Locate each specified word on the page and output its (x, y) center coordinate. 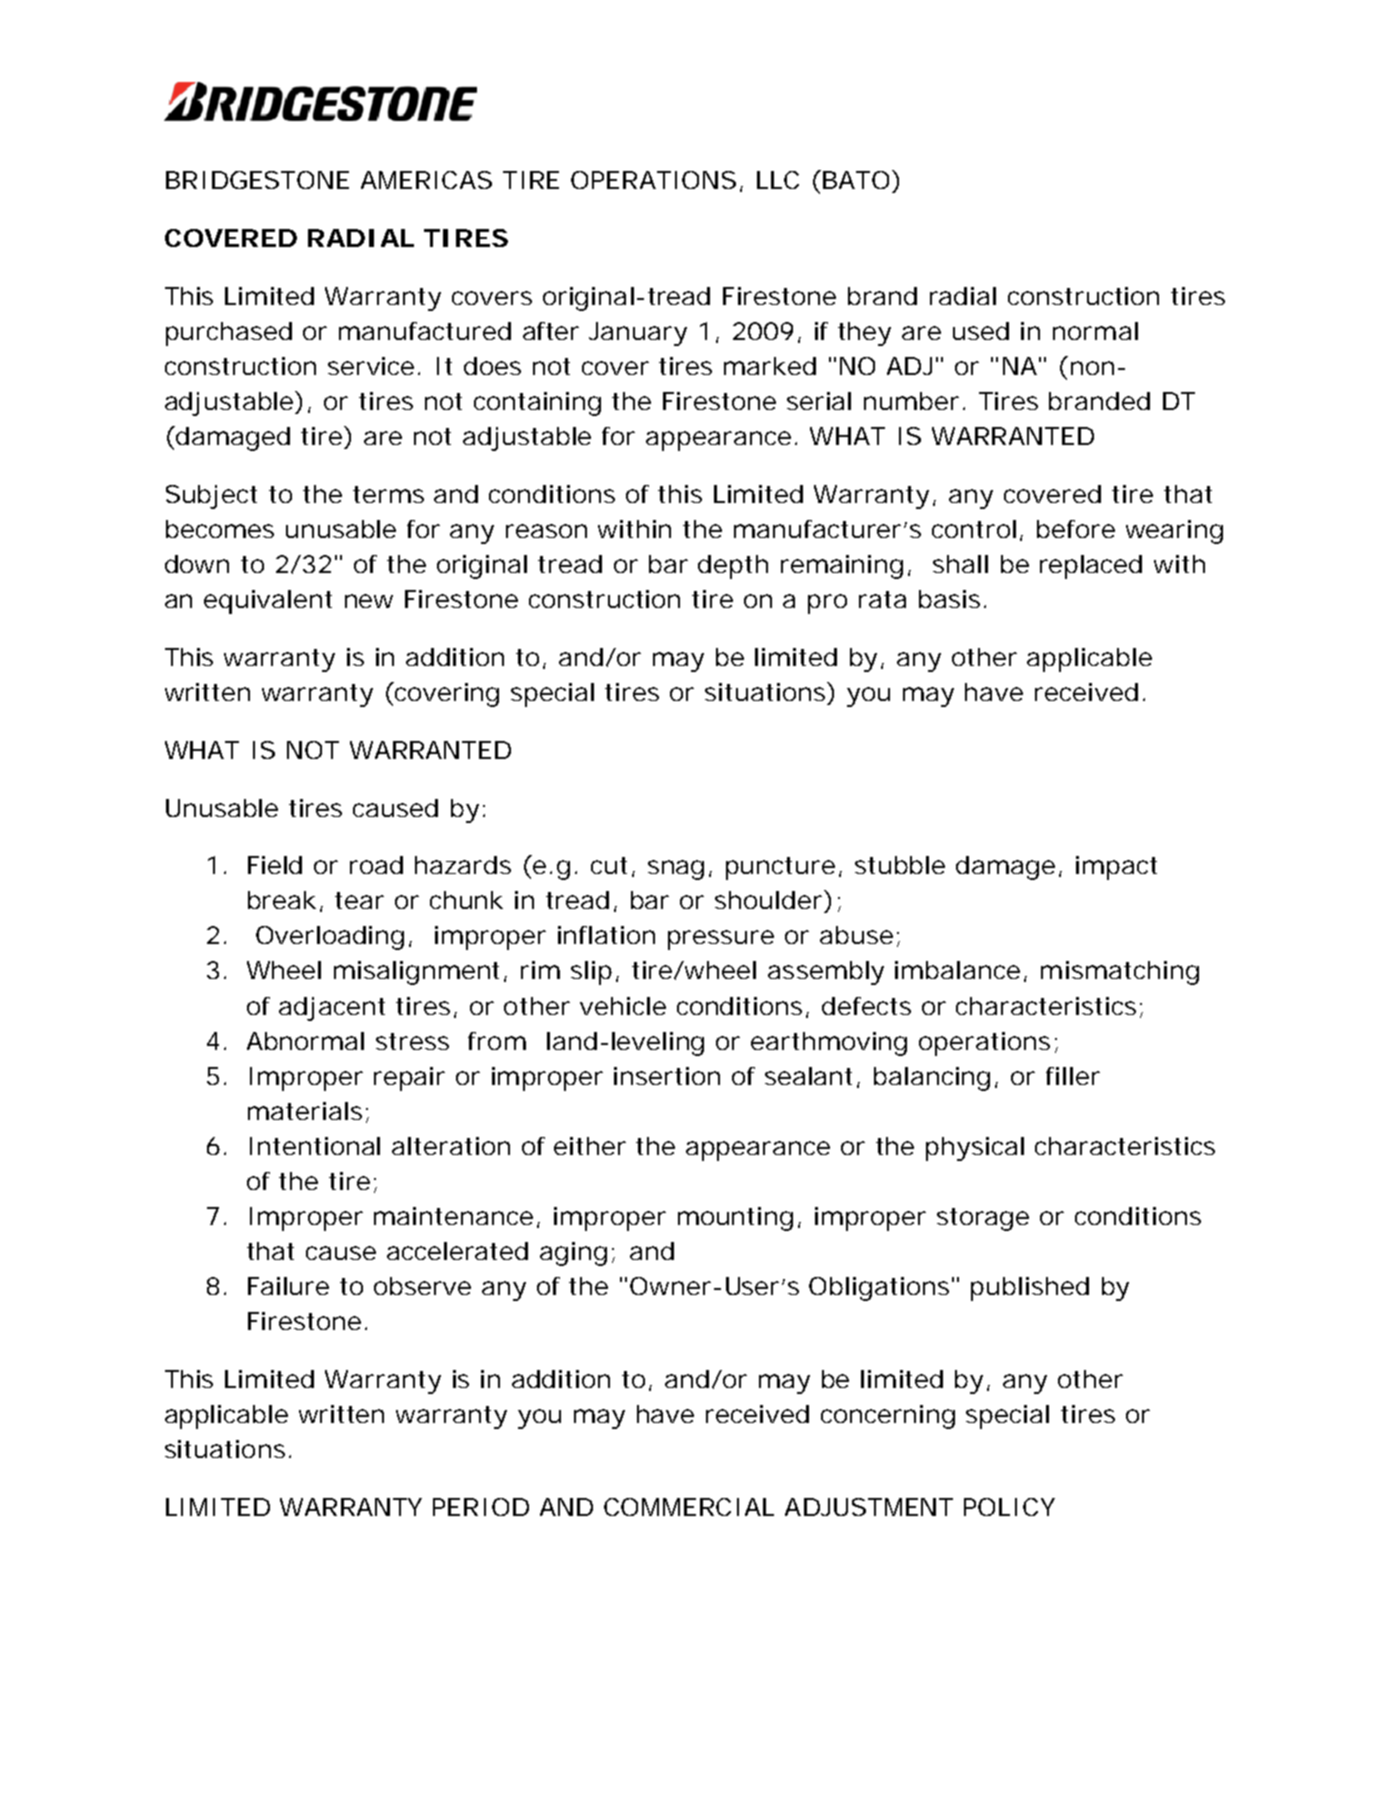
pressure (721, 940)
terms (388, 494)
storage (983, 1219)
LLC (778, 180)
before (1076, 529)
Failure (288, 1286)
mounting (735, 1219)
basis (949, 599)
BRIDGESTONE (257, 180)
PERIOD (481, 1507)
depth (733, 567)
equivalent (268, 602)
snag (676, 870)
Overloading (330, 938)
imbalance (957, 970)
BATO (856, 180)
